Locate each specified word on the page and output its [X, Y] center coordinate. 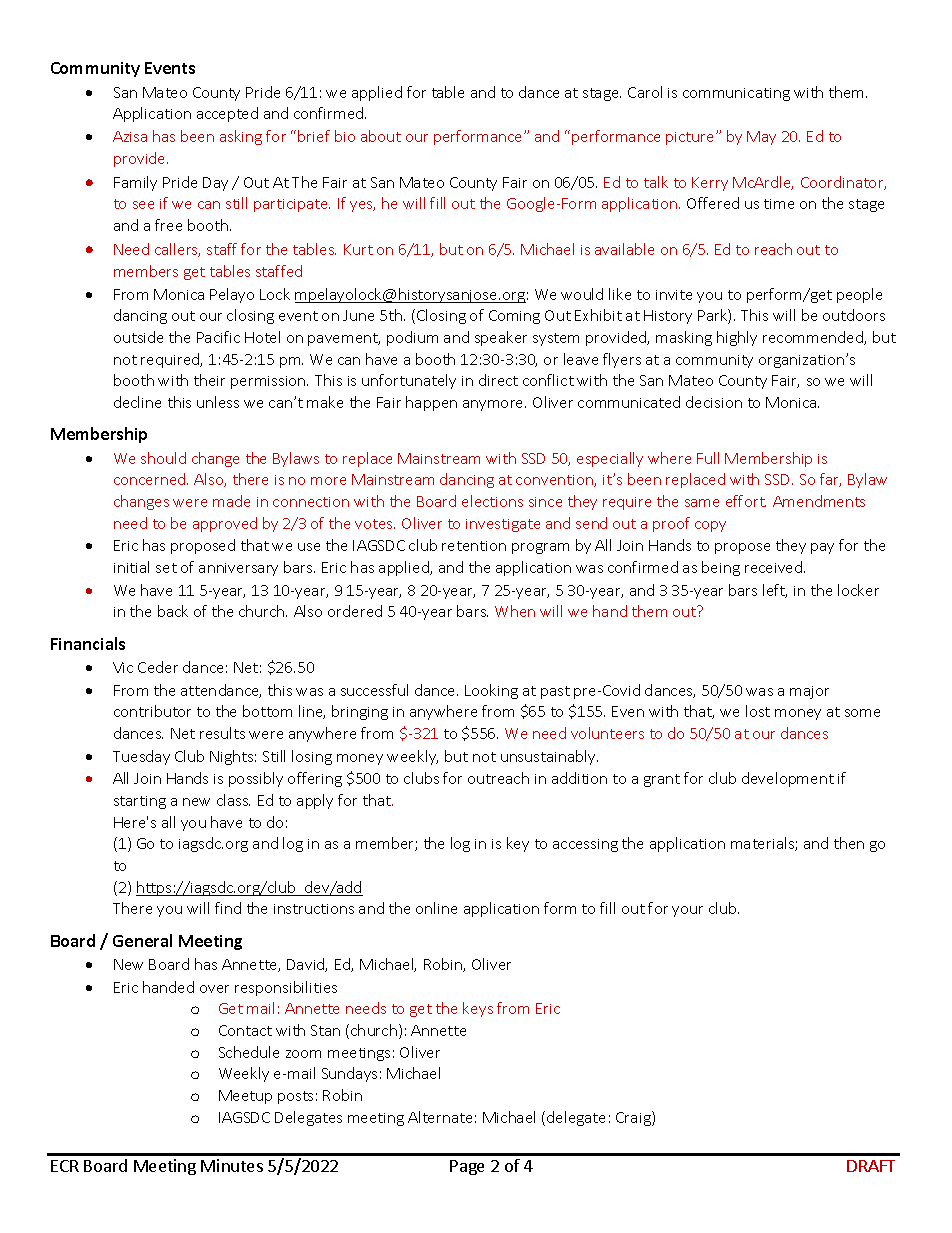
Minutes [232, 1165]
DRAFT [871, 1166]
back [173, 611]
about [381, 136]
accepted [227, 114]
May [761, 138]
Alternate [440, 1117]
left [775, 591]
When [515, 611]
